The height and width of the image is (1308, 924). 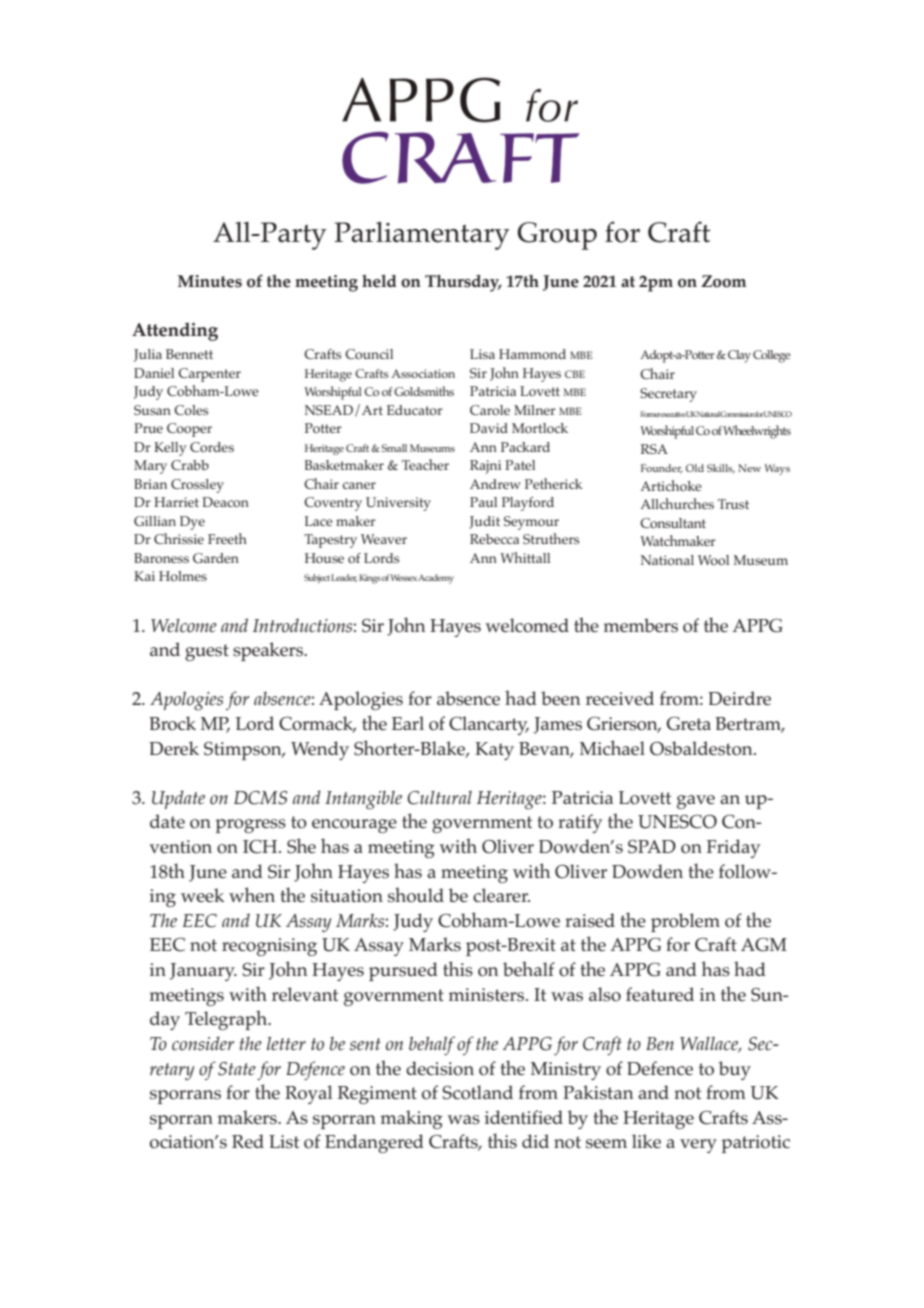 What do you see at coordinates (237, 1069) in the image?
I see `State` at bounding box center [237, 1069].
